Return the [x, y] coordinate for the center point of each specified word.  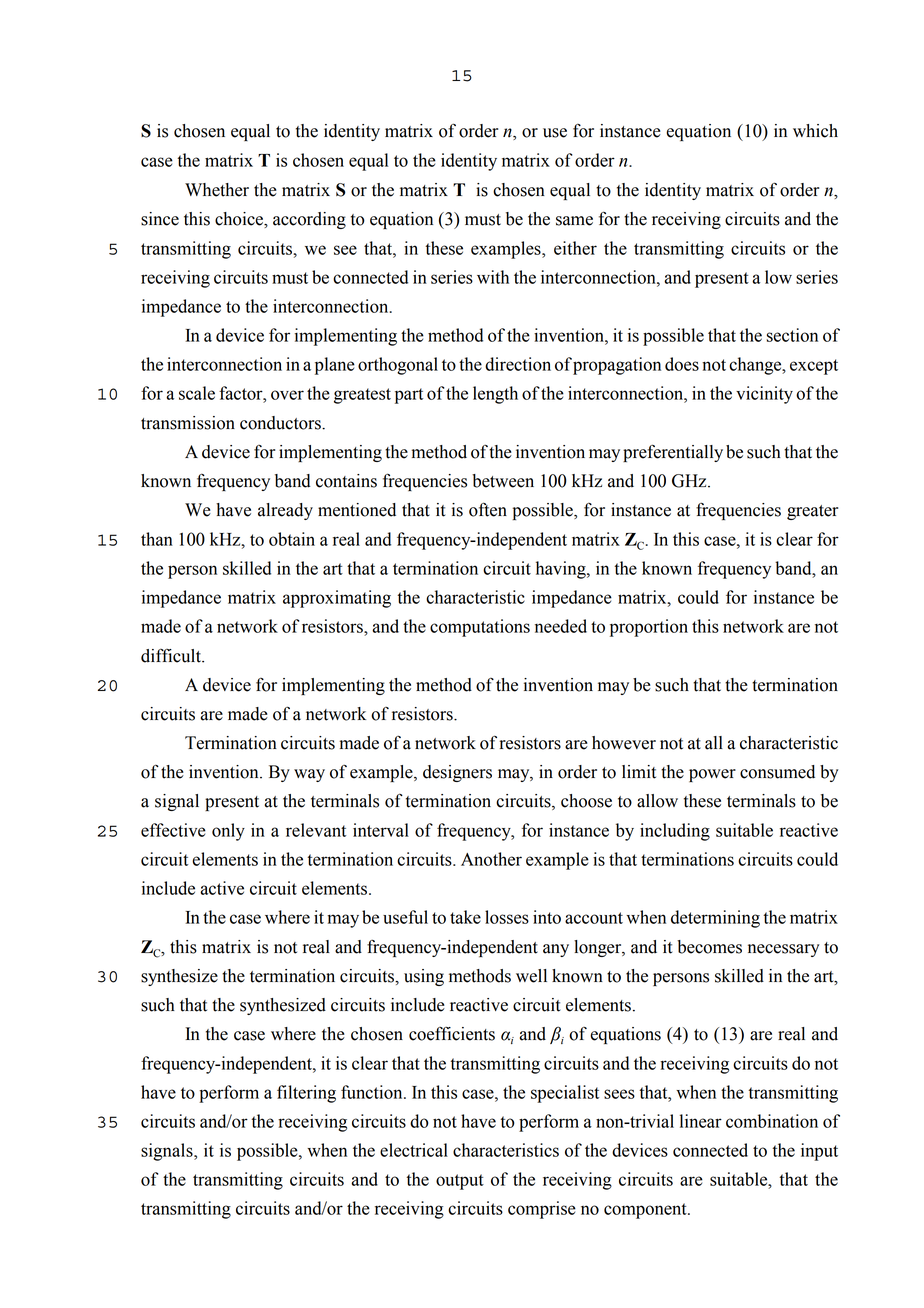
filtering [306, 1094]
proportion [649, 628]
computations [480, 628]
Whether [217, 190]
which [815, 131]
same [574, 221]
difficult [172, 656]
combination [772, 1121]
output [460, 1182]
